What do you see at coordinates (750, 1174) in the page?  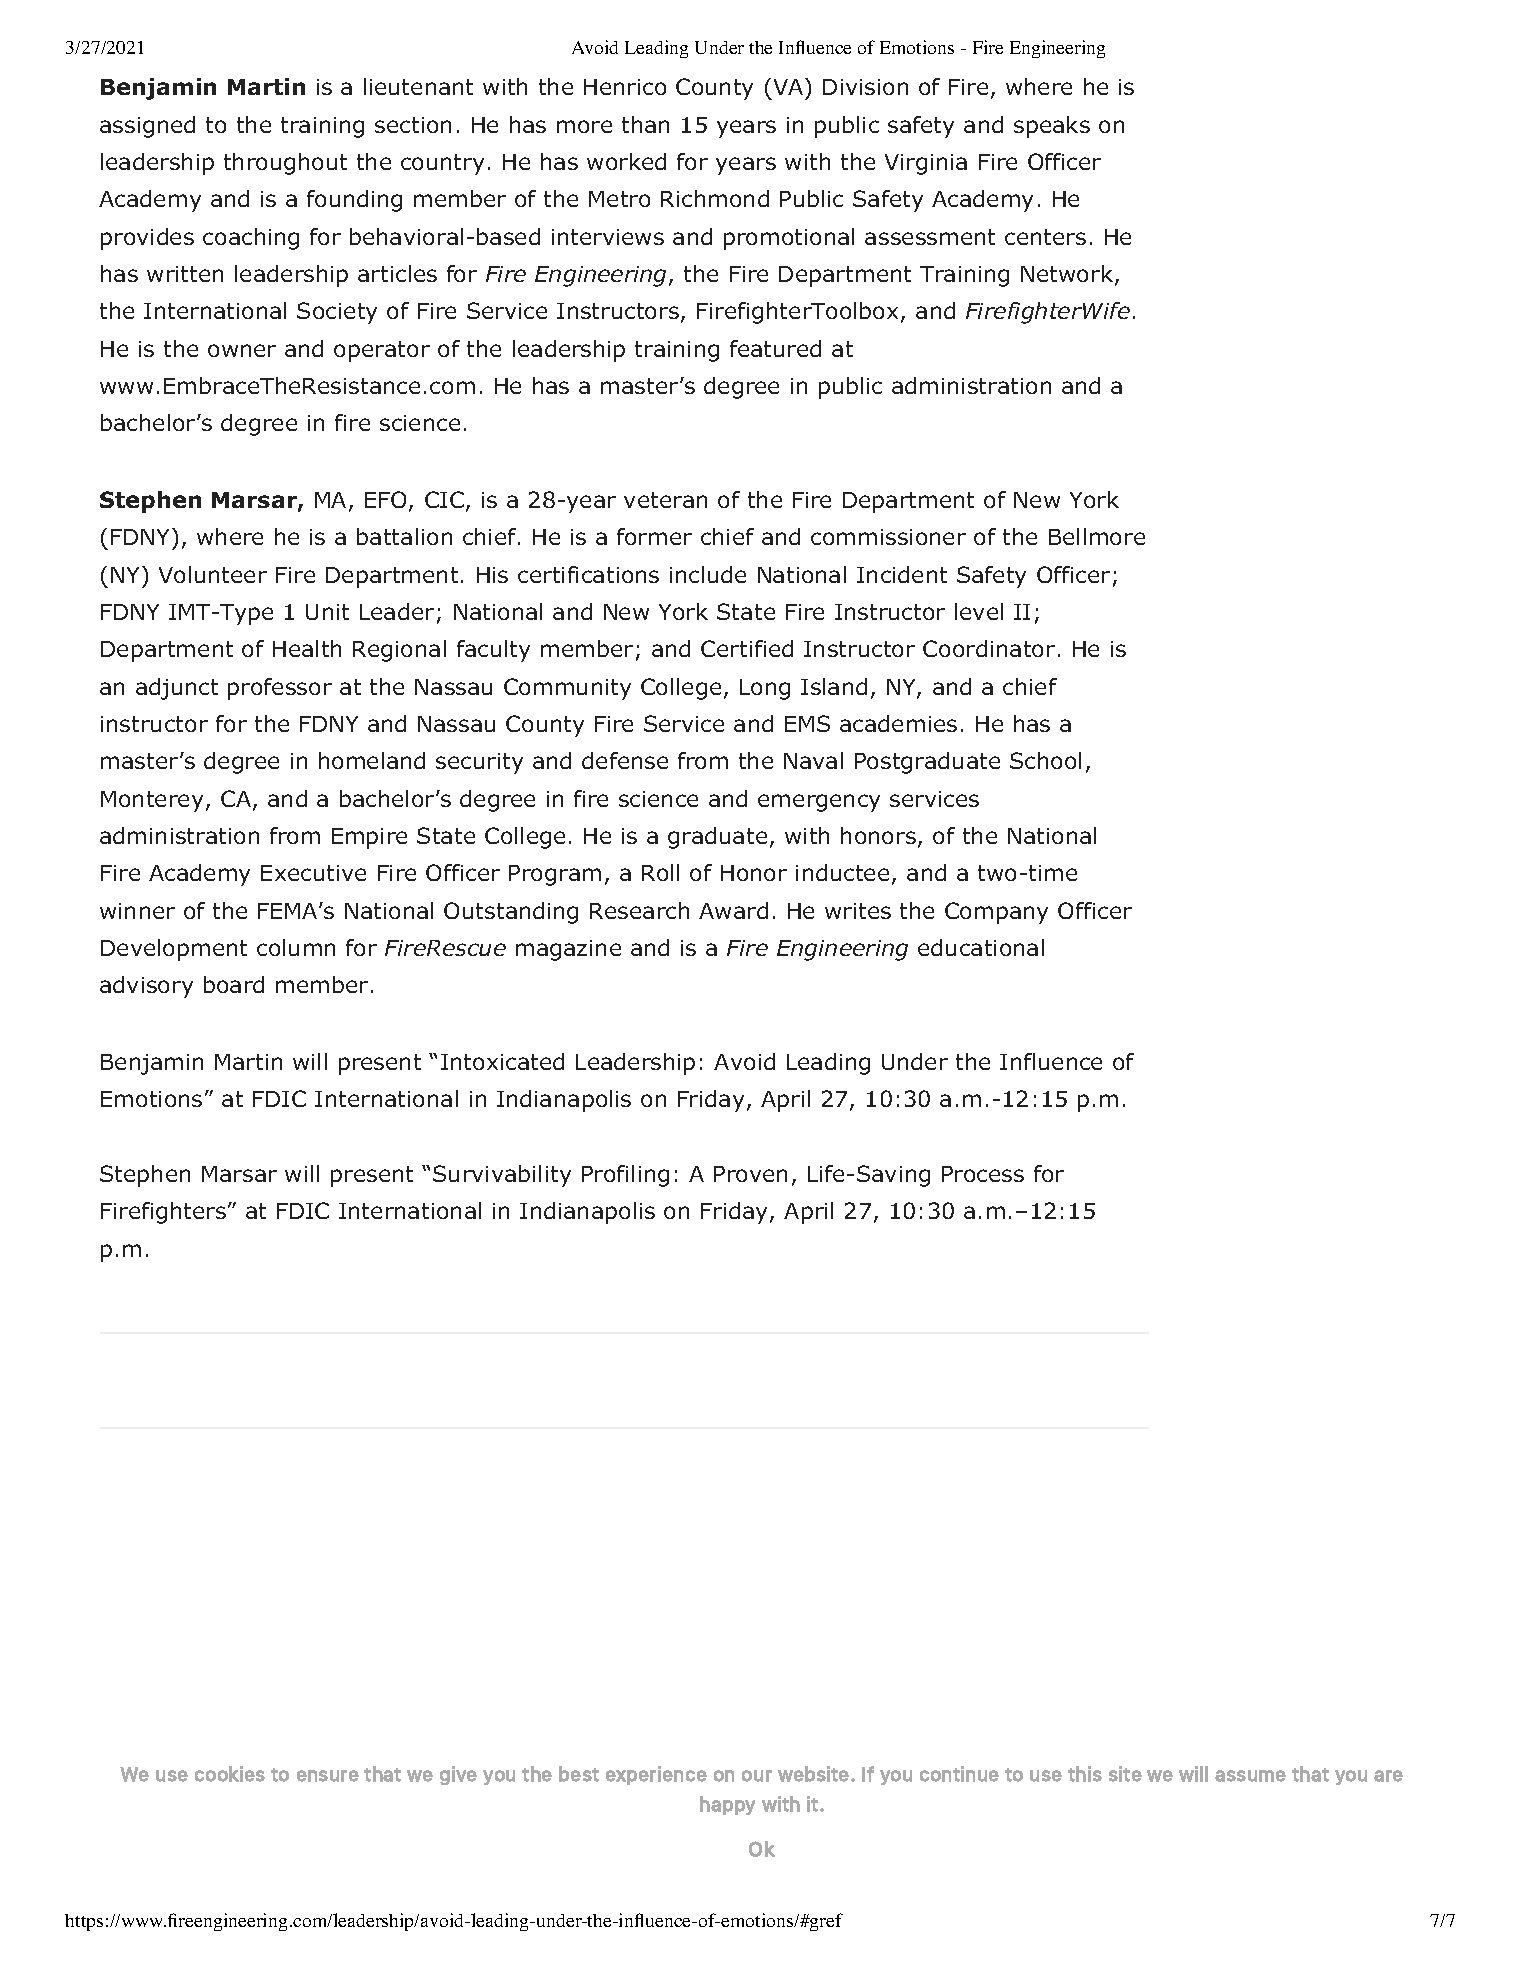 I see `Proven` at bounding box center [750, 1174].
